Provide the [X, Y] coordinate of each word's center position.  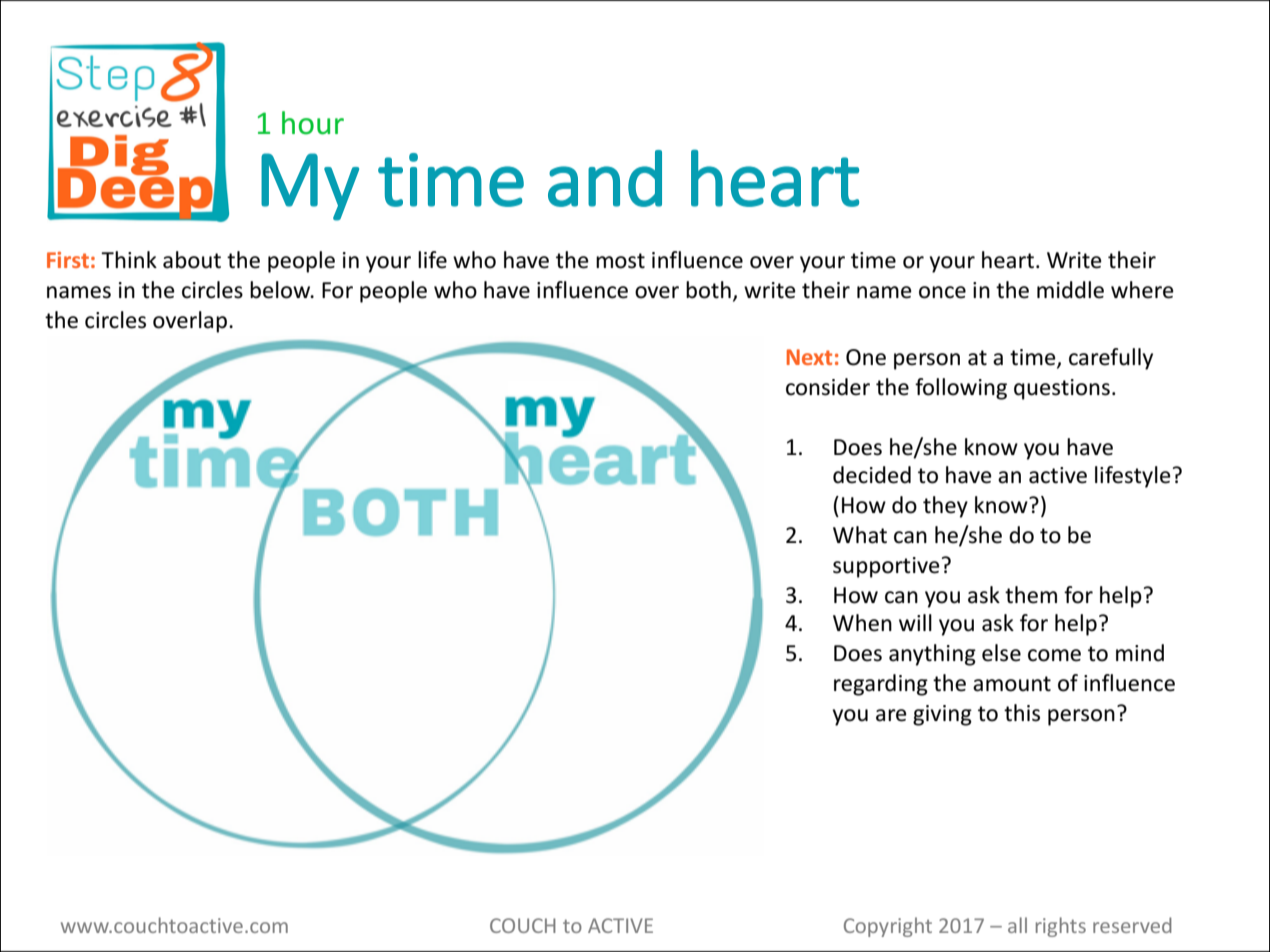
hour [313, 123]
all [1017, 925]
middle [1070, 290]
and [605, 178]
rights [1061, 927]
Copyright [888, 927]
